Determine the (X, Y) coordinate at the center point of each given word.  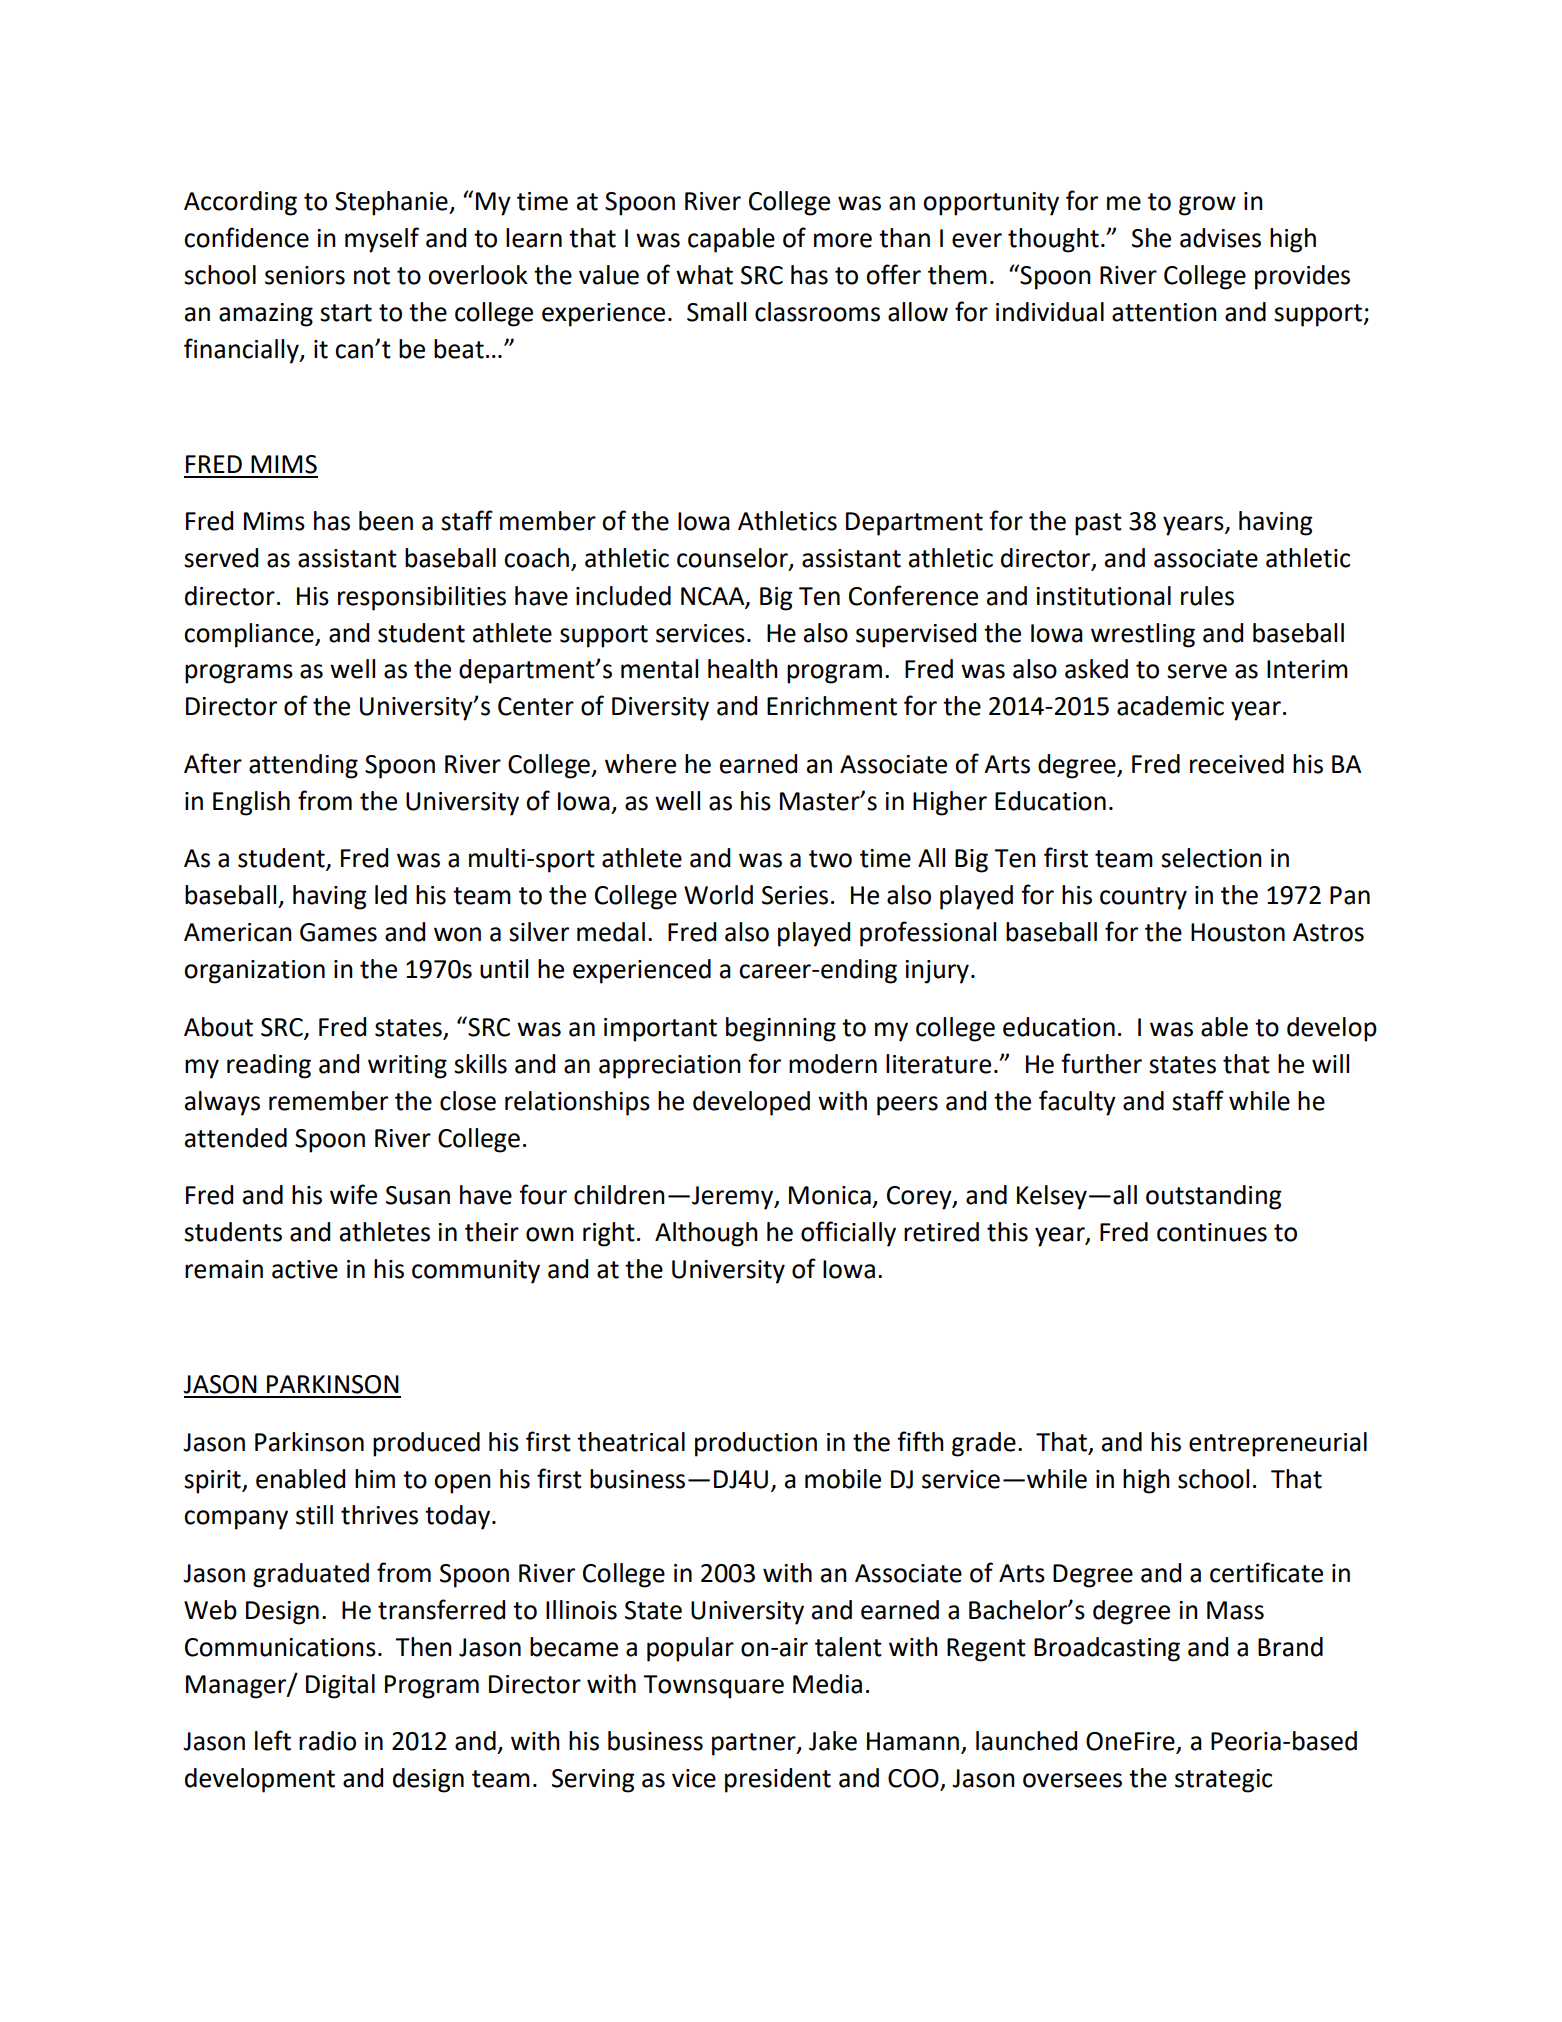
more (843, 240)
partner (755, 1744)
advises (1220, 238)
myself (382, 240)
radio (327, 1741)
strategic (1223, 1781)
